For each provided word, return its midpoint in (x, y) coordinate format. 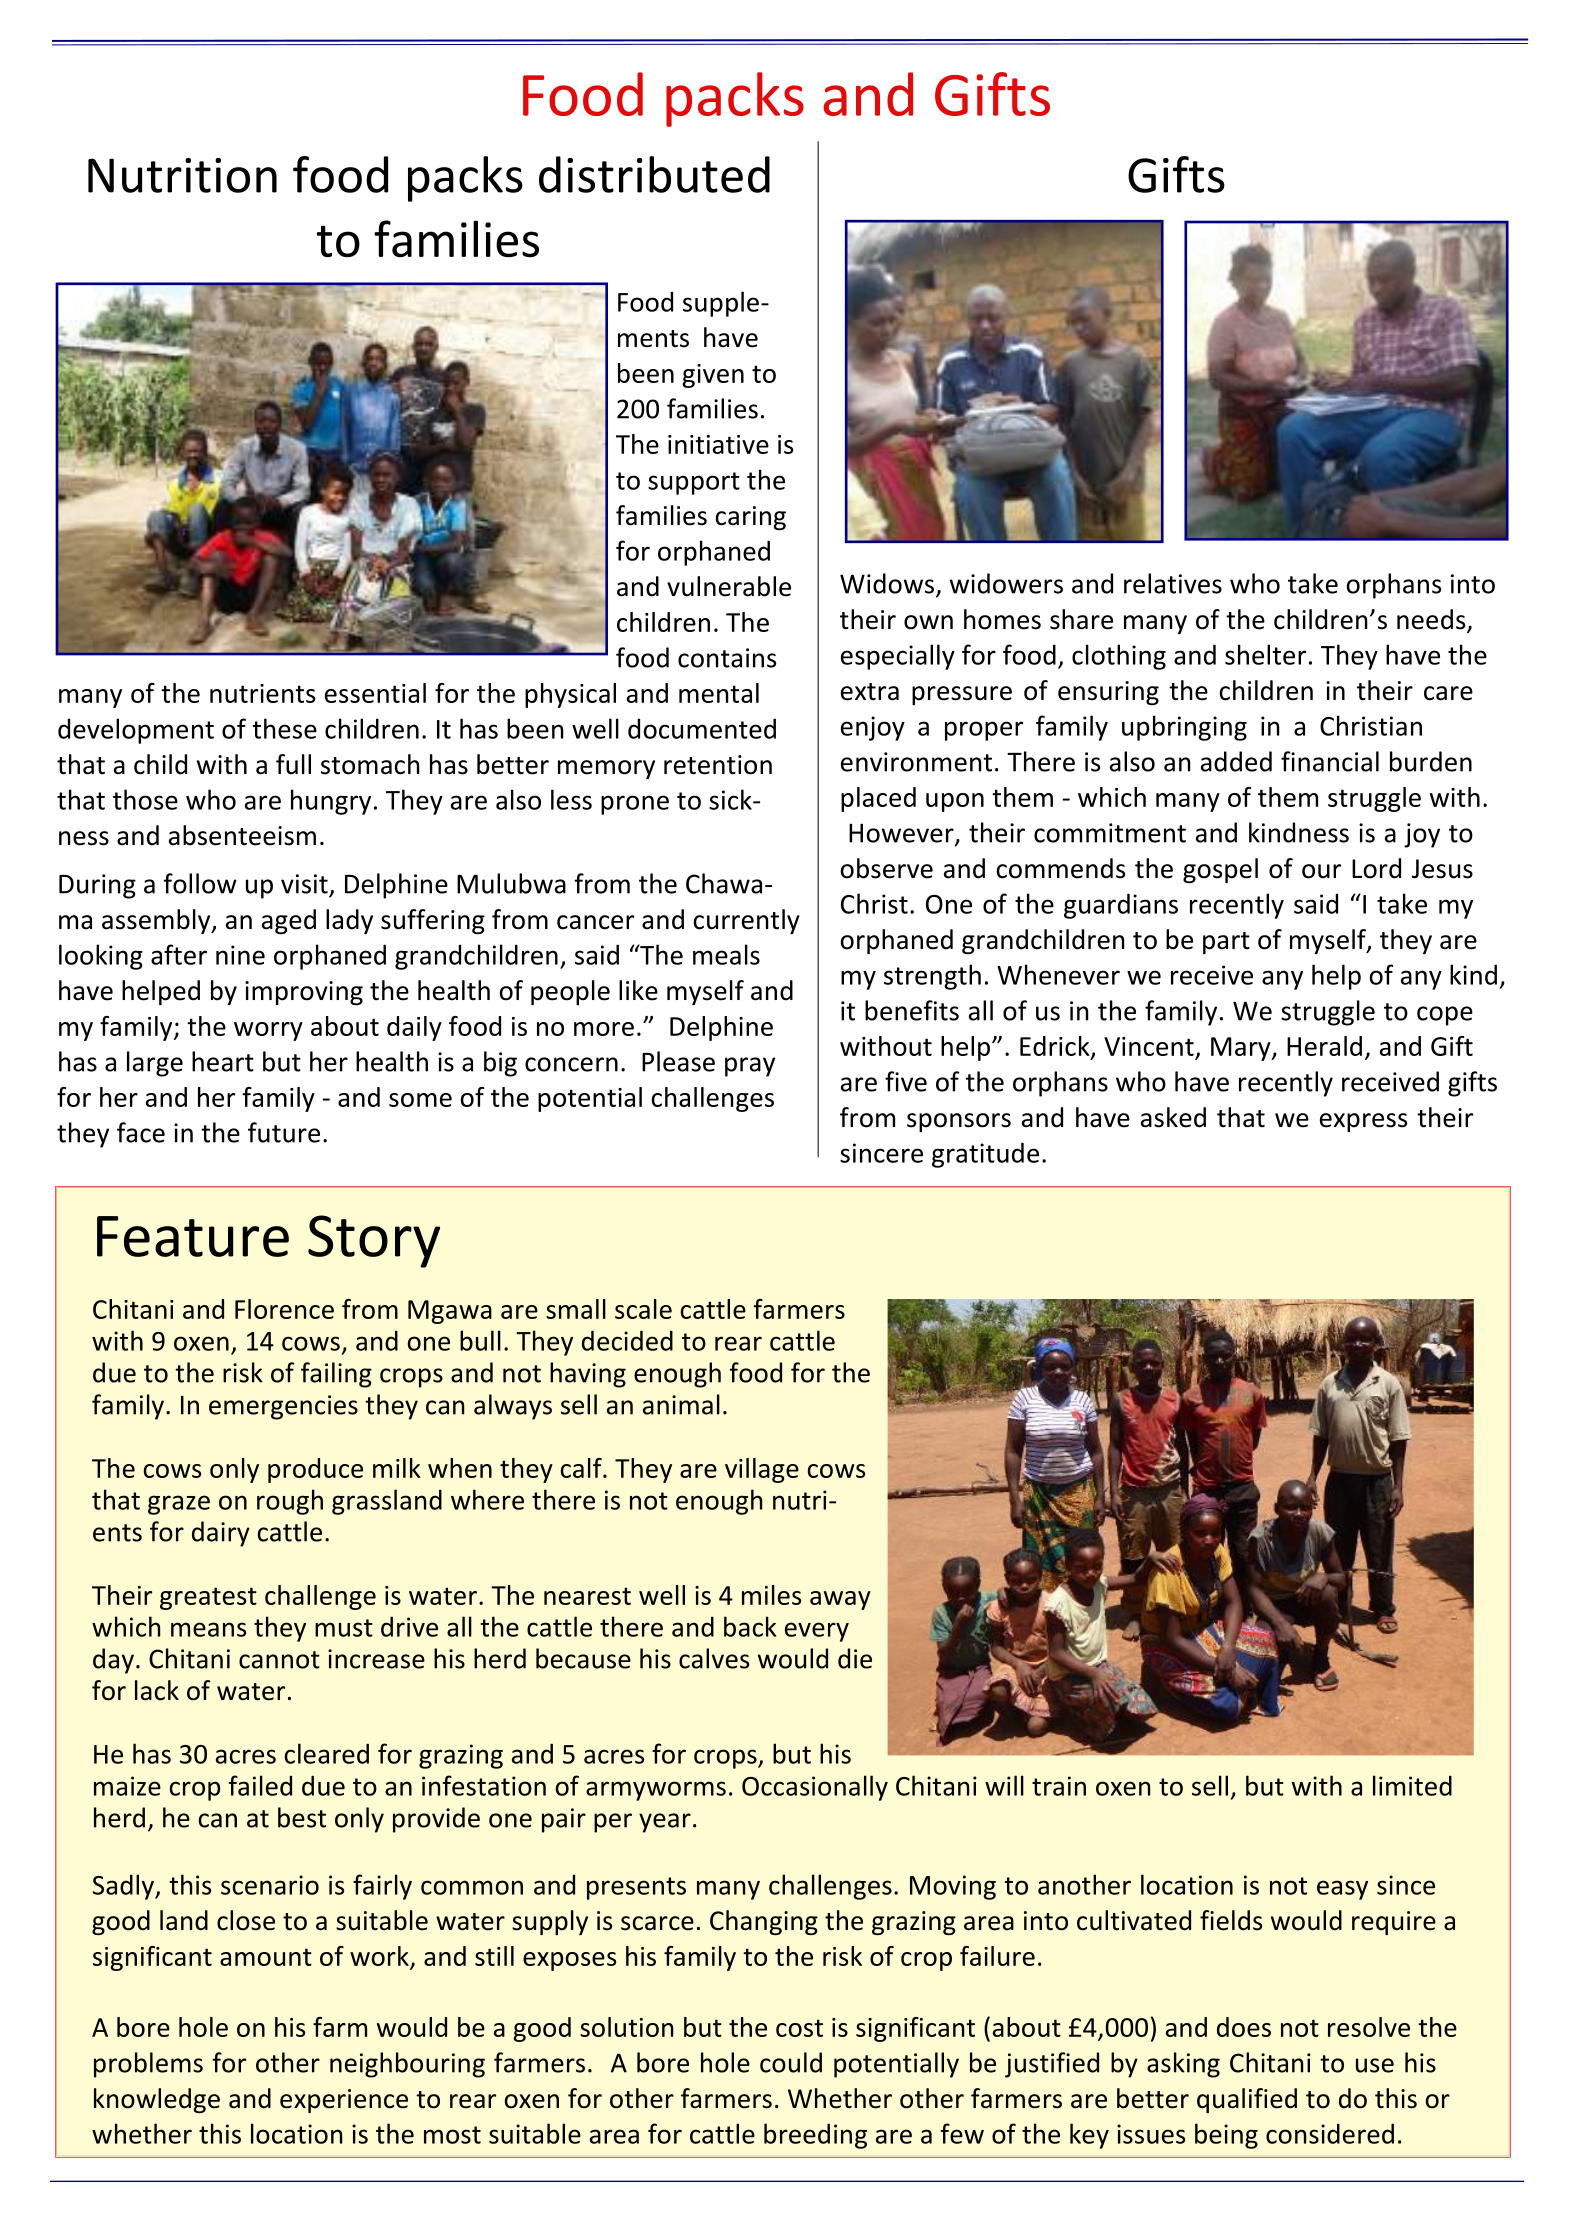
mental (719, 693)
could (791, 2062)
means (208, 1629)
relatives (1173, 583)
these (284, 728)
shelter (1265, 654)
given (713, 376)
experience (344, 2101)
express (1363, 1122)
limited (1412, 1785)
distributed (654, 174)
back (750, 1626)
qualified (1247, 2100)
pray (750, 1067)
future (284, 1132)
